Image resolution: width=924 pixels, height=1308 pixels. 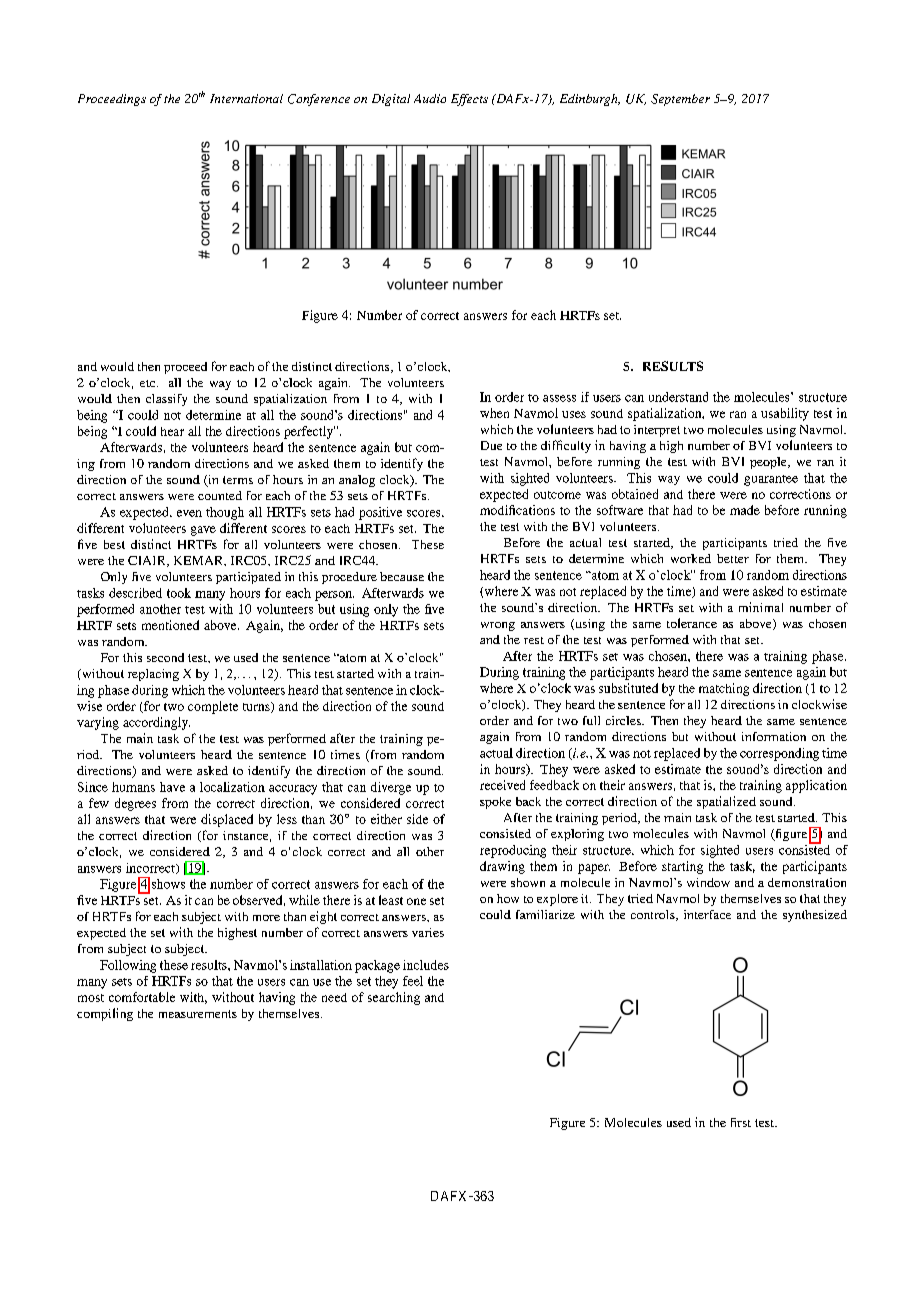 I want to click on people, so click(x=769, y=463).
